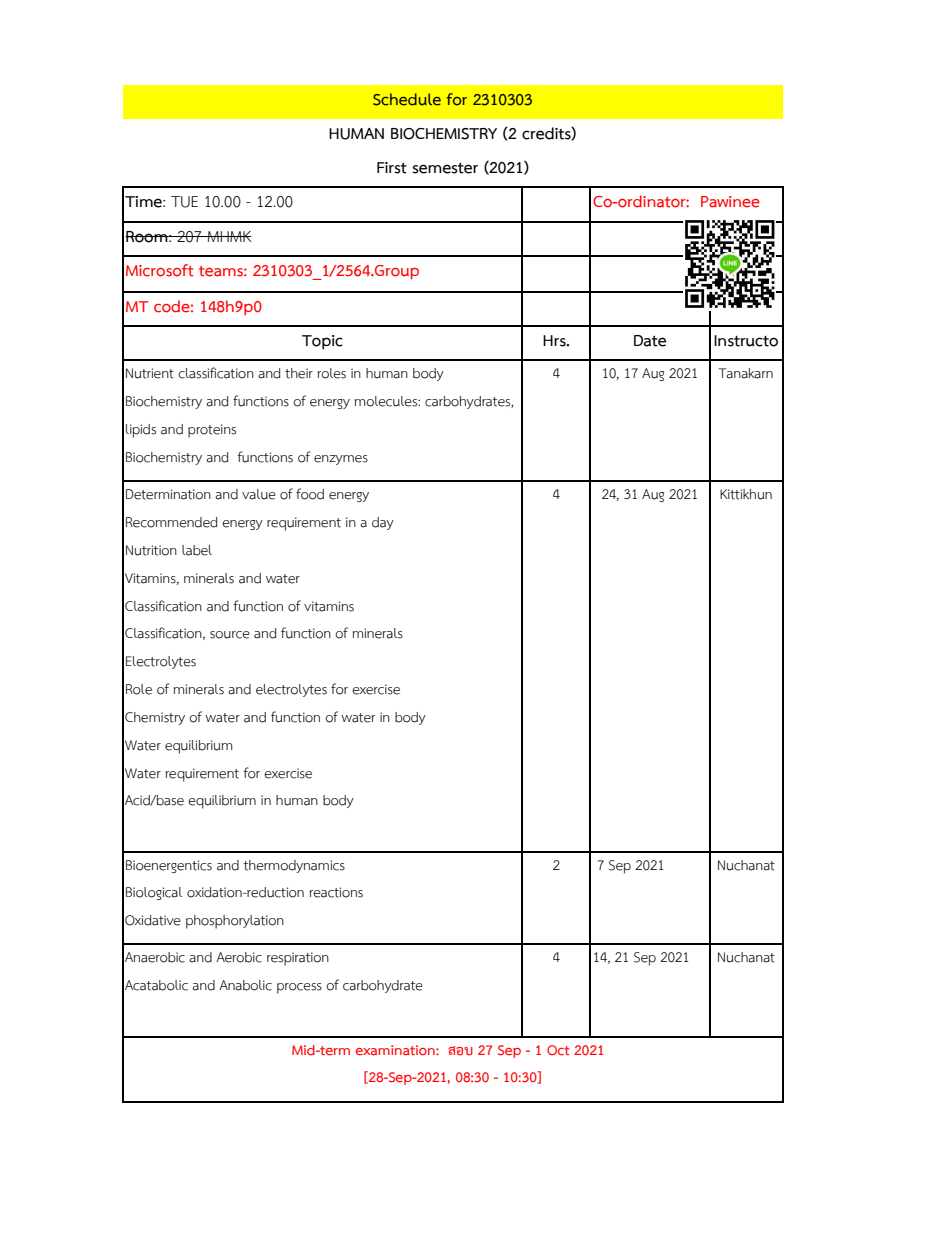 This screenshot has width=952, height=1233. What do you see at coordinates (650, 341) in the screenshot?
I see `Date` at bounding box center [650, 341].
